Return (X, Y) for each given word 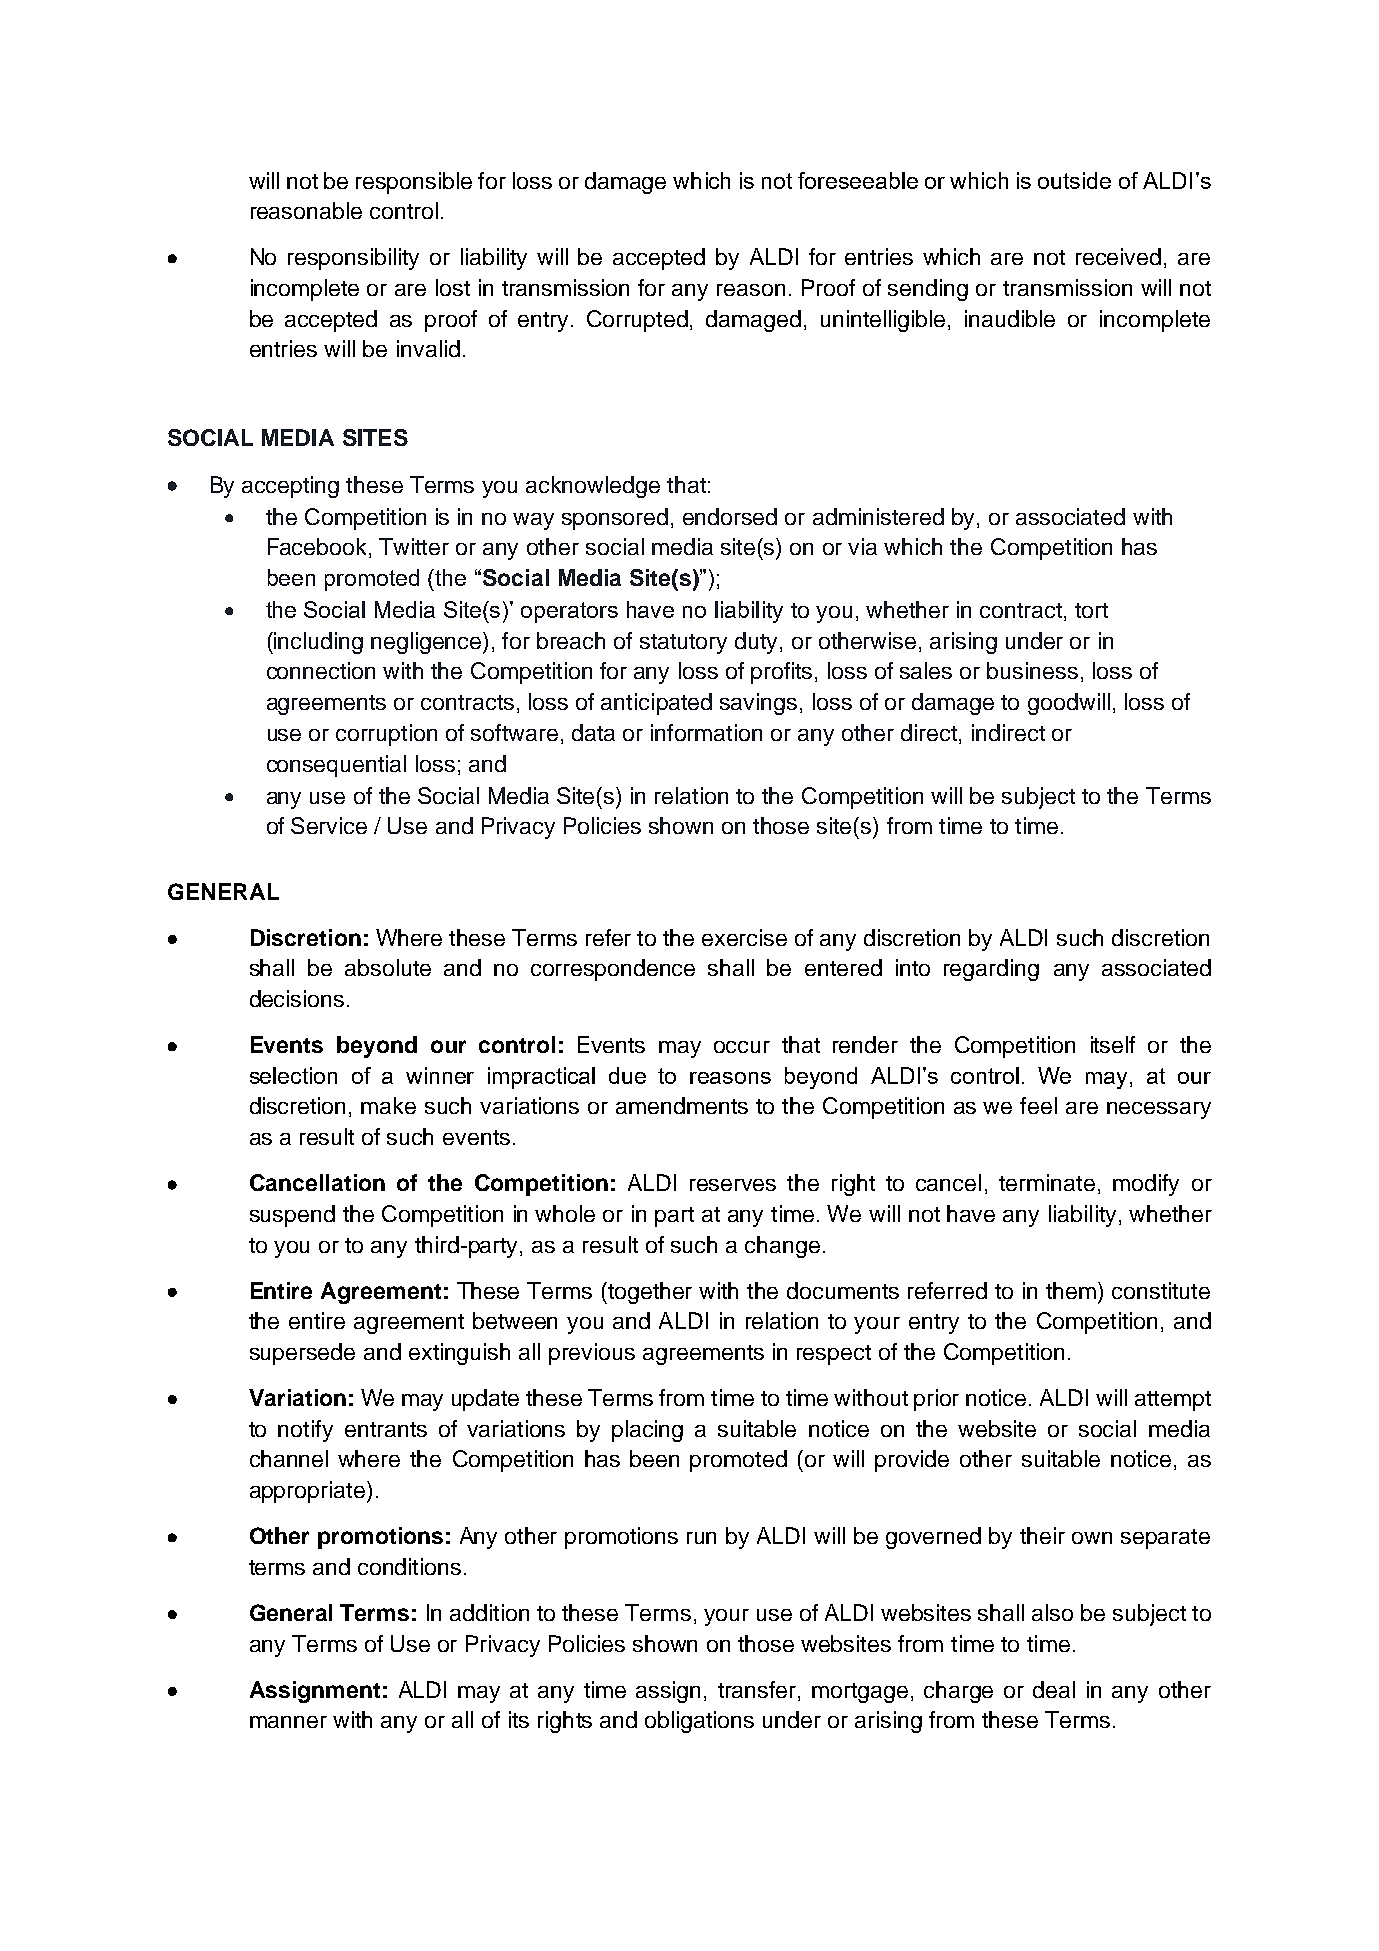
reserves (733, 1185)
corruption (386, 735)
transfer (758, 1691)
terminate (1047, 1182)
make (388, 1105)
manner (288, 1722)
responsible (414, 183)
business (1032, 670)
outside (1074, 180)
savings (758, 704)
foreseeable (858, 180)
